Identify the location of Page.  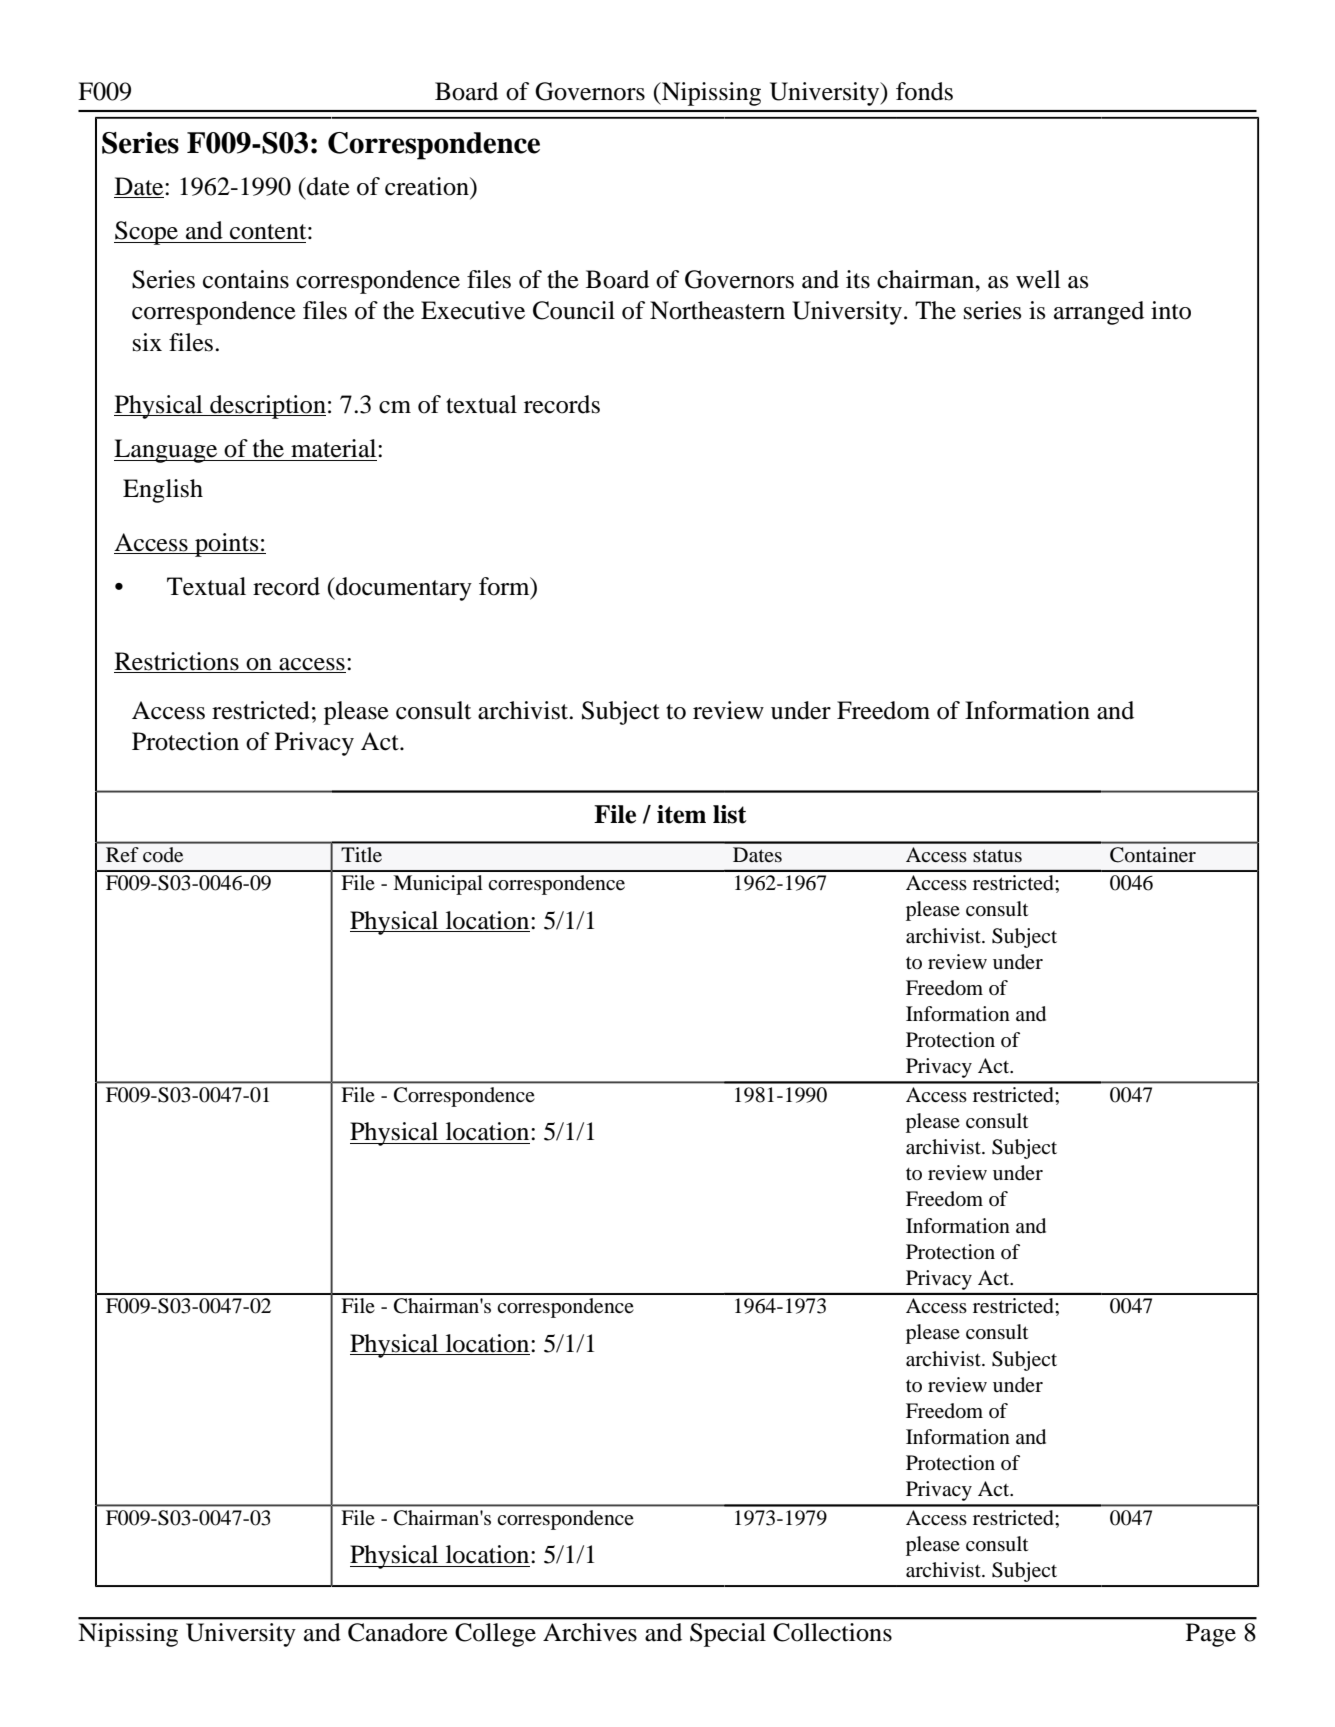
(1211, 1635).
